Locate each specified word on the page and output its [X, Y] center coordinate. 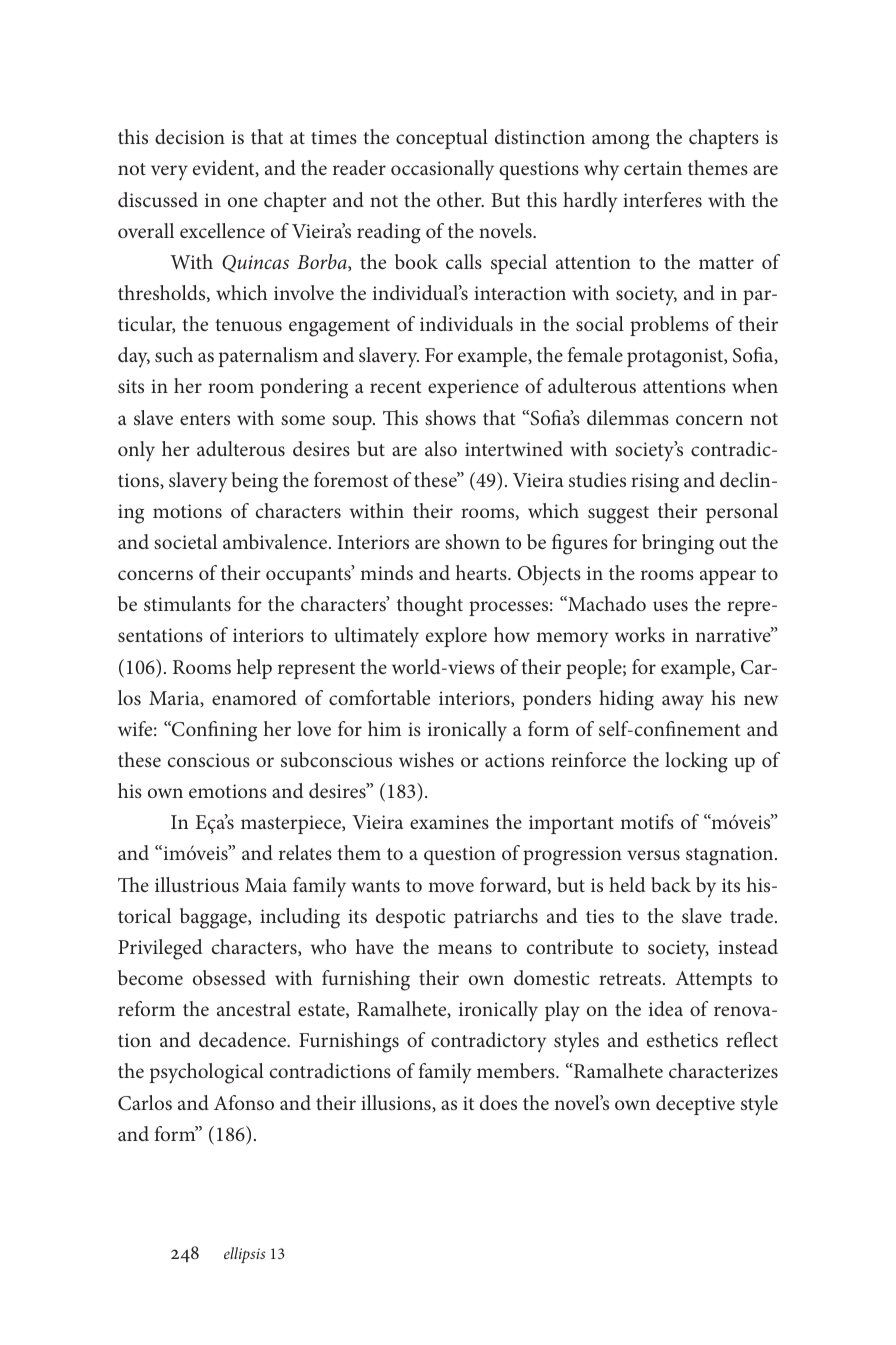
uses [670, 606]
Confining [213, 731]
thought [430, 606]
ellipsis [245, 1255]
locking [696, 762]
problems [669, 326]
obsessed [229, 977]
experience [473, 388]
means [465, 949]
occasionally [442, 170]
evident [225, 168]
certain [653, 168]
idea [666, 1008]
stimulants [187, 603]
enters [205, 419]
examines [449, 822]
